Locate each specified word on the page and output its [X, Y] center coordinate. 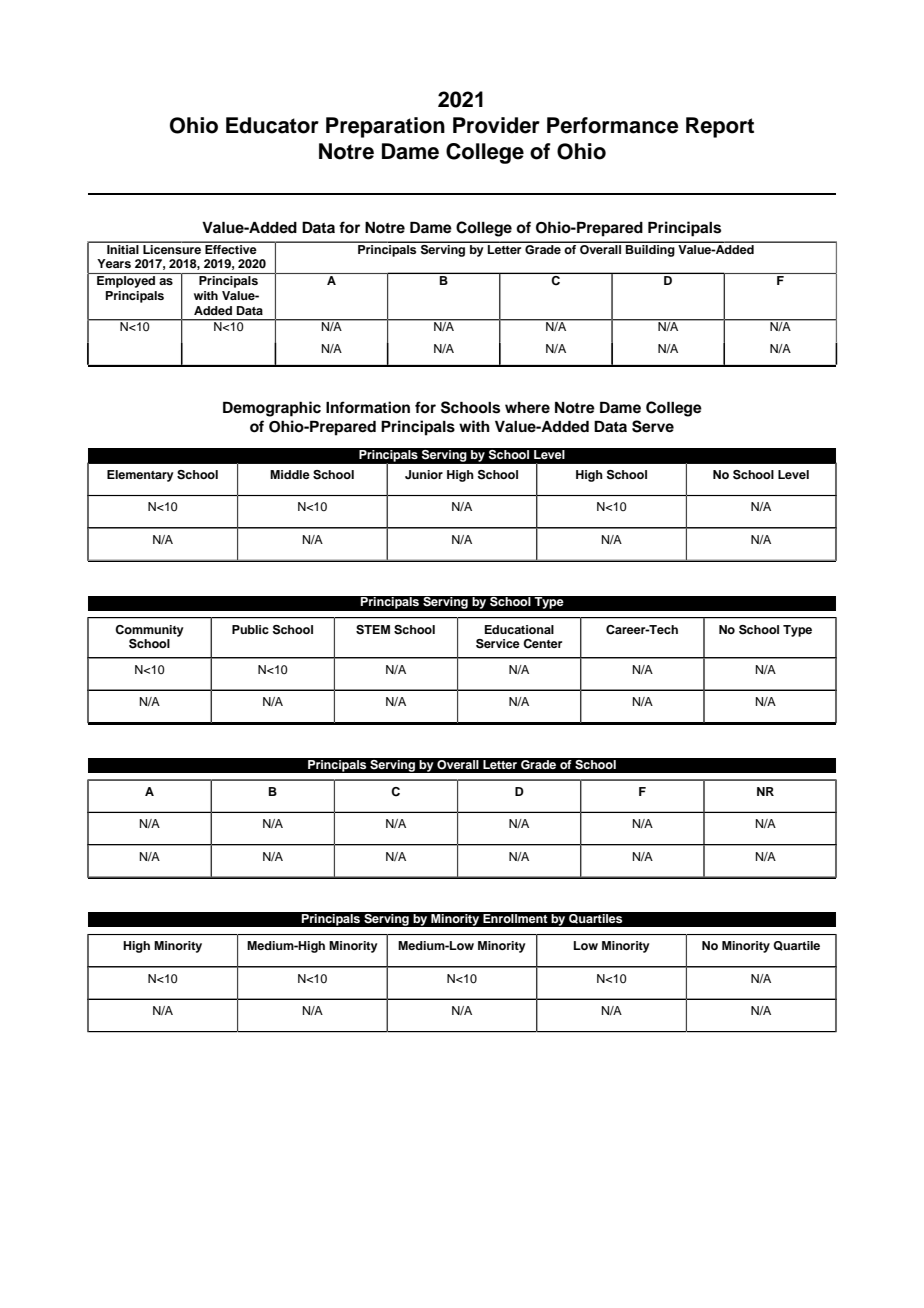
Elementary [140, 476]
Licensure [172, 248]
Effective [231, 248]
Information [368, 407]
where [527, 407]
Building [650, 249]
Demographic [272, 409]
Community [149, 631]
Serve [653, 426]
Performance [613, 125]
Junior [424, 474]
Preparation [385, 127]
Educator [272, 125]
